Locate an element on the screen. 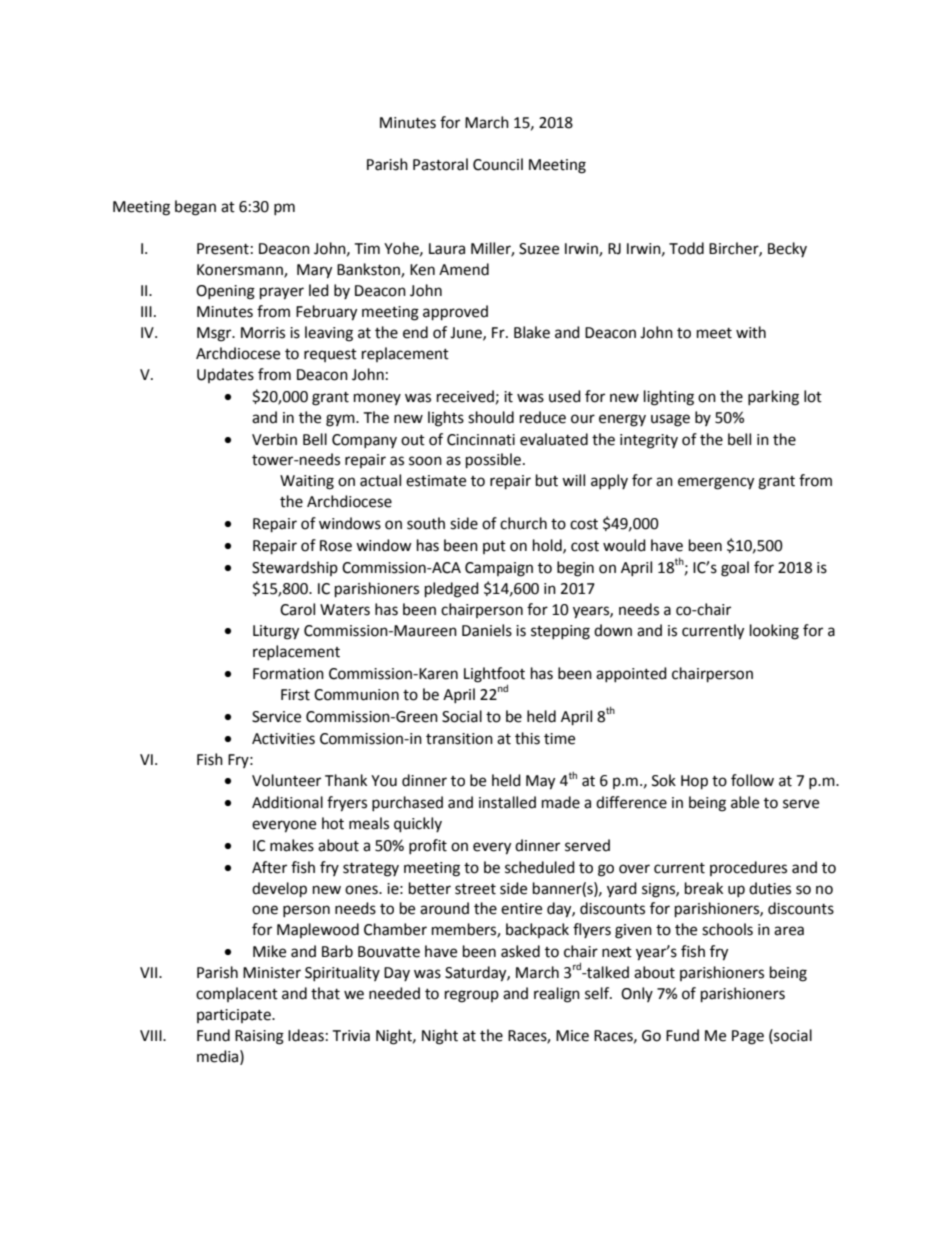 The height and width of the screenshot is (1233, 952). Updates is located at coordinates (225, 375).
